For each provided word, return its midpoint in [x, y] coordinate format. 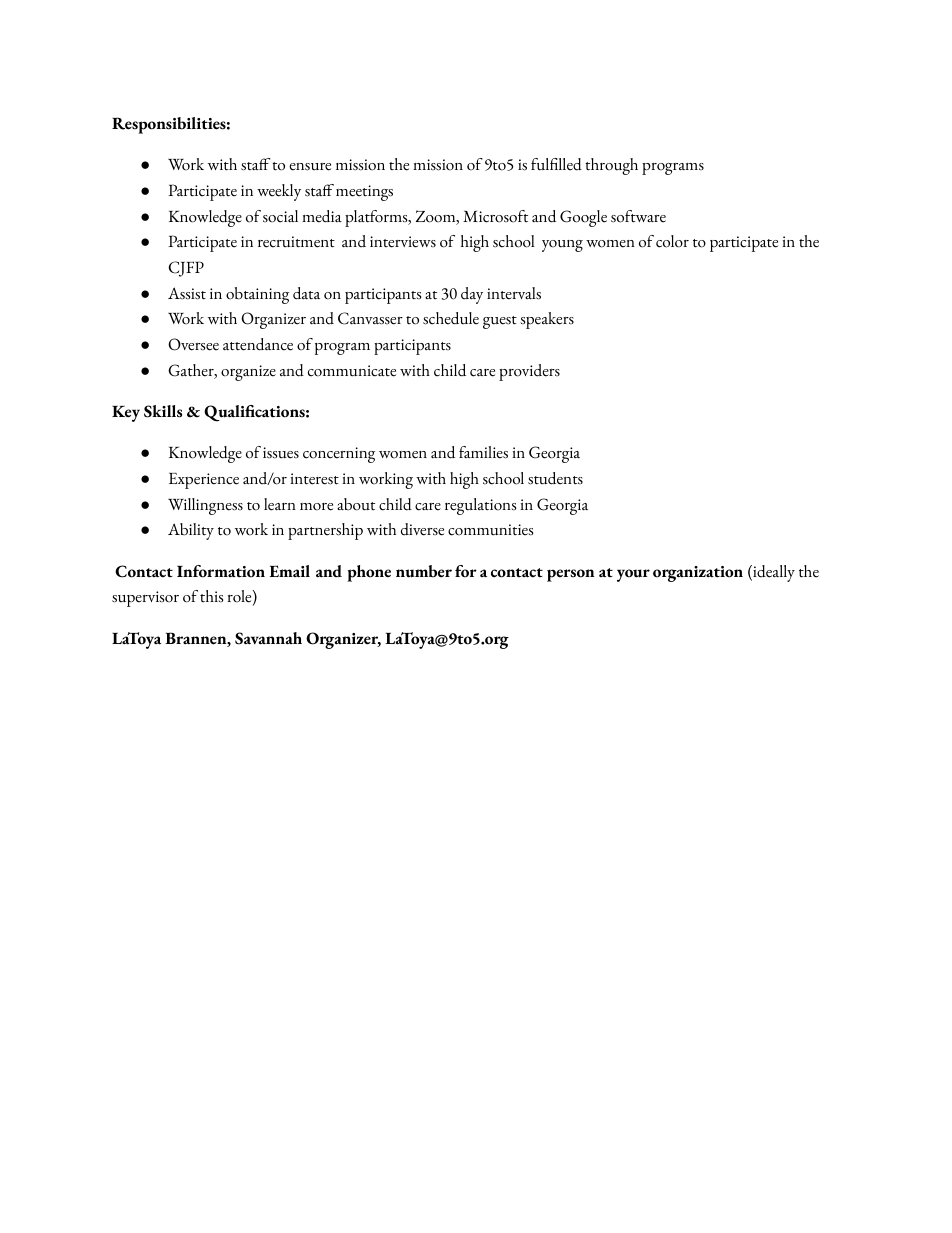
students [555, 478]
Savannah [268, 638]
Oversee [193, 344]
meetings [364, 193]
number [424, 571]
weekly [279, 192]
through [611, 166]
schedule [451, 318]
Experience [204, 481]
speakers [547, 320]
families [483, 452]
